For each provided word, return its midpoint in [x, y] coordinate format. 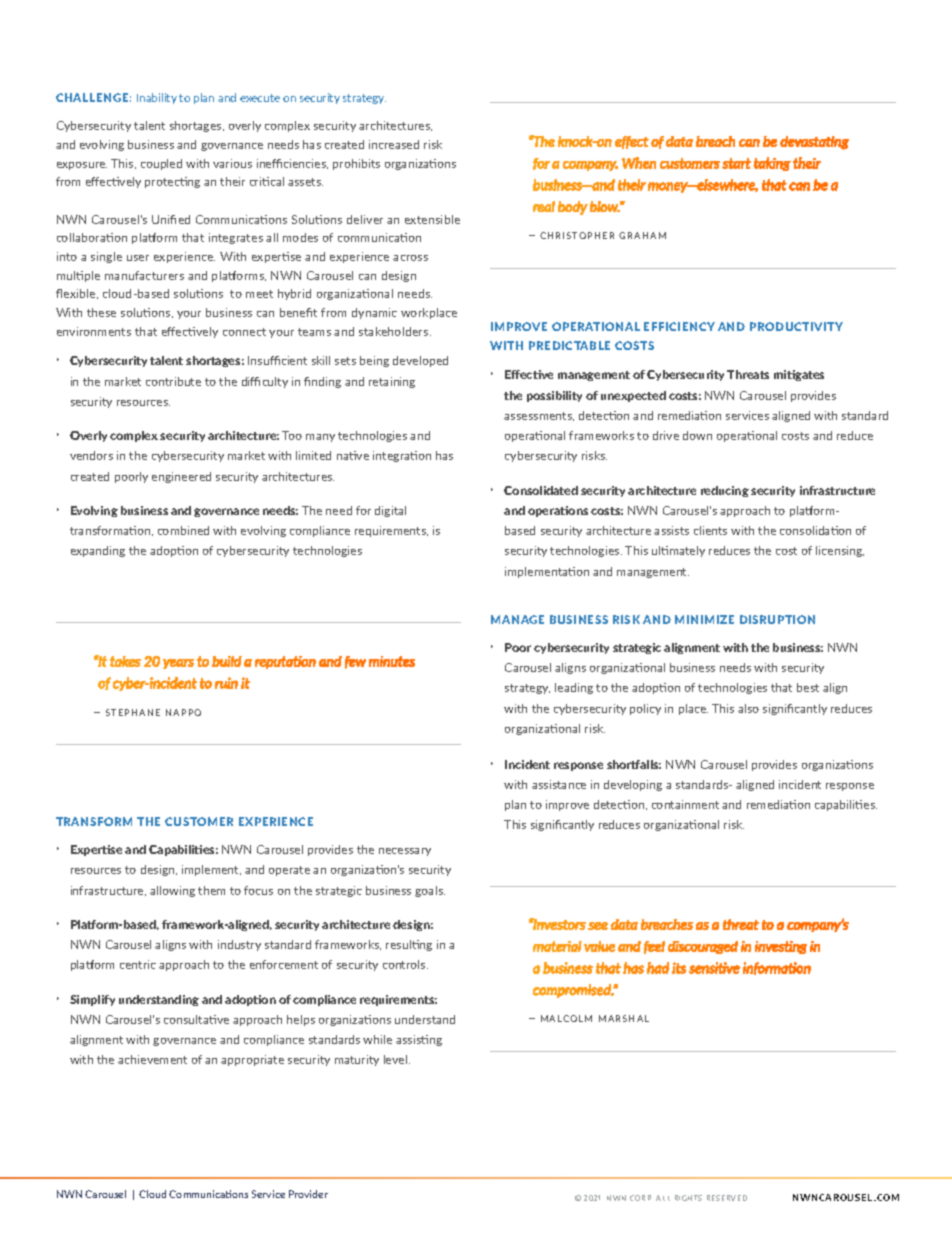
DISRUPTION [777, 619]
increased [394, 144]
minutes [392, 661]
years [178, 664]
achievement [152, 1059]
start [736, 163]
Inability [157, 98]
